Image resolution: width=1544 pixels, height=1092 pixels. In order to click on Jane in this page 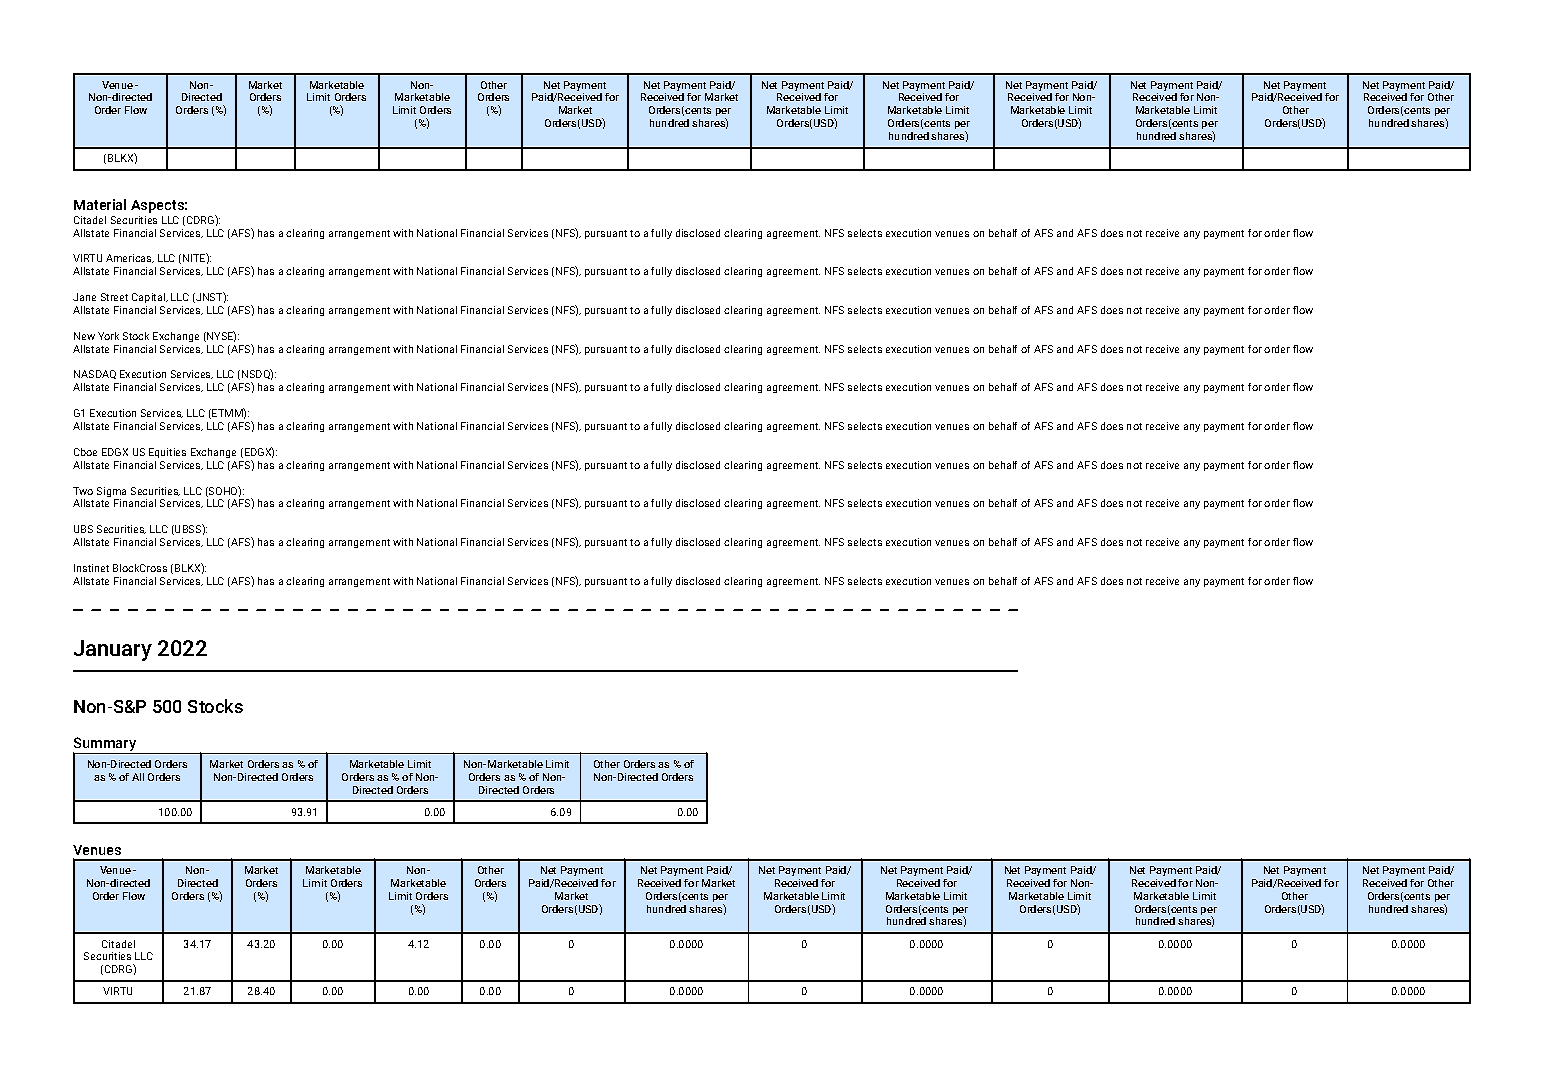, I will do `click(84, 297)`.
